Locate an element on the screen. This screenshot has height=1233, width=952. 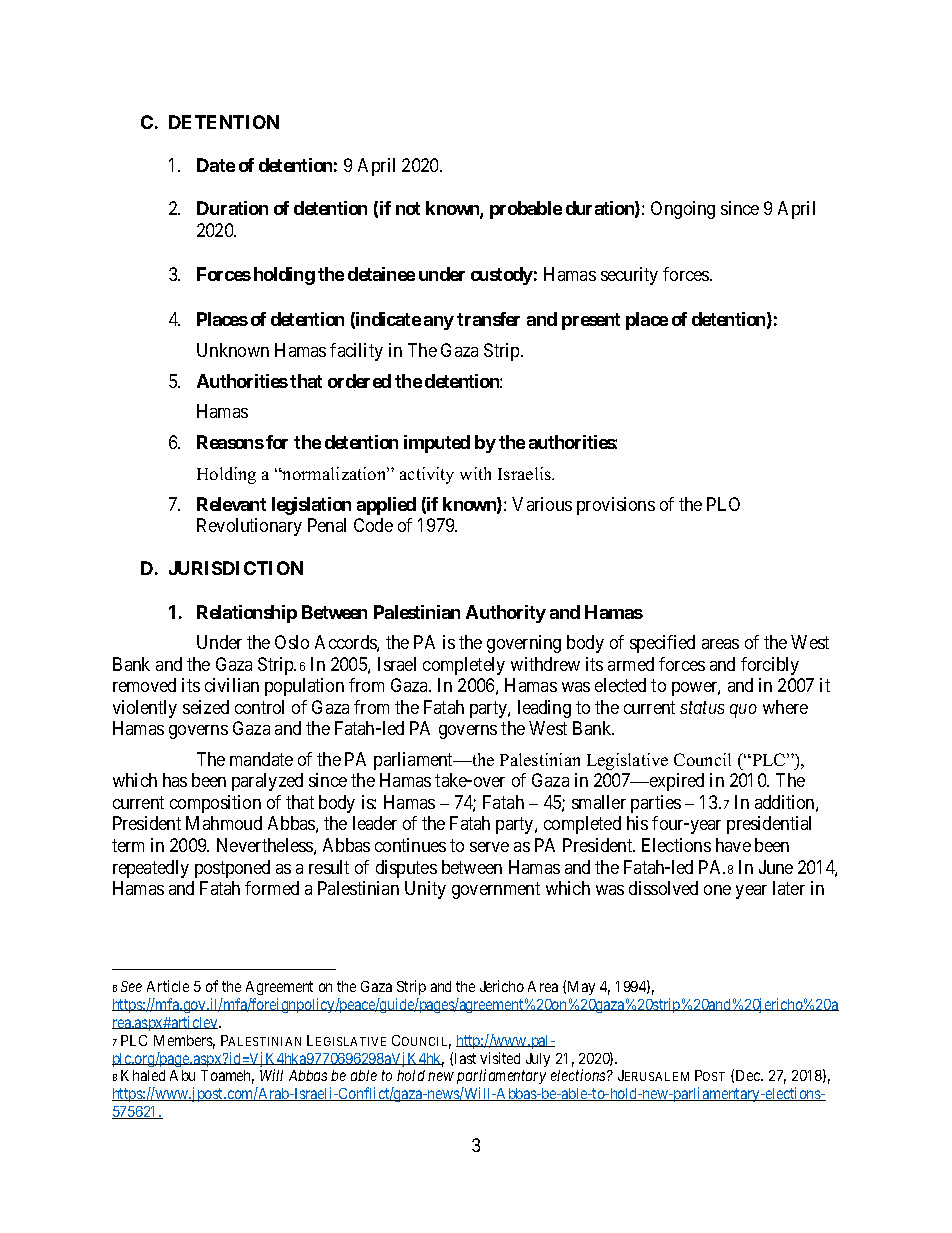
Unity is located at coordinates (425, 890).
